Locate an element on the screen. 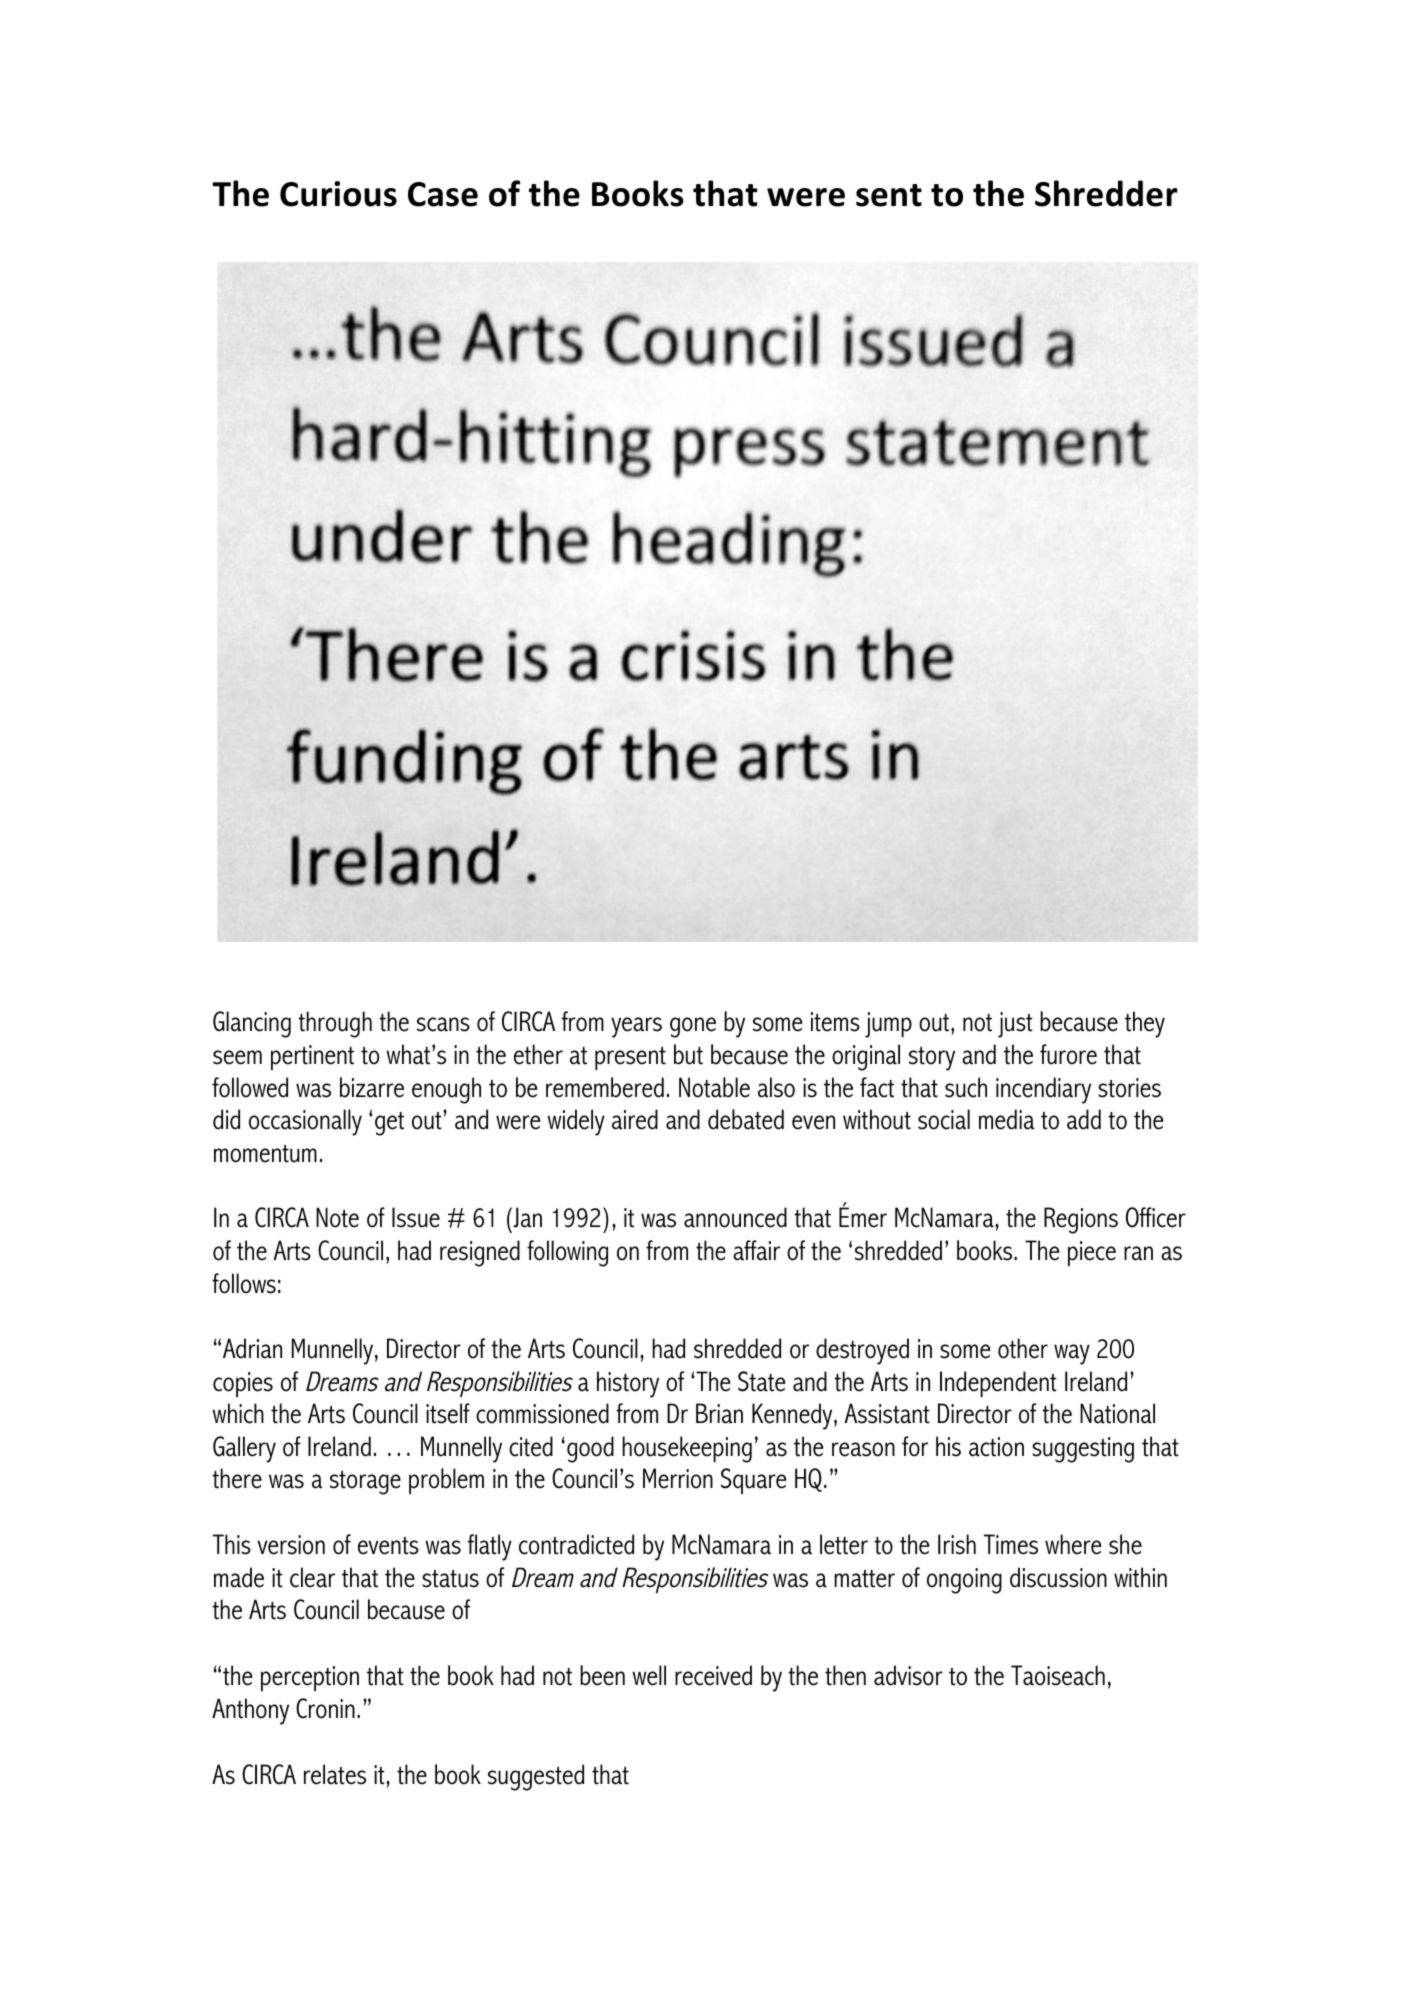 This screenshot has width=1406, height=1990. Regions is located at coordinates (1081, 1220).
